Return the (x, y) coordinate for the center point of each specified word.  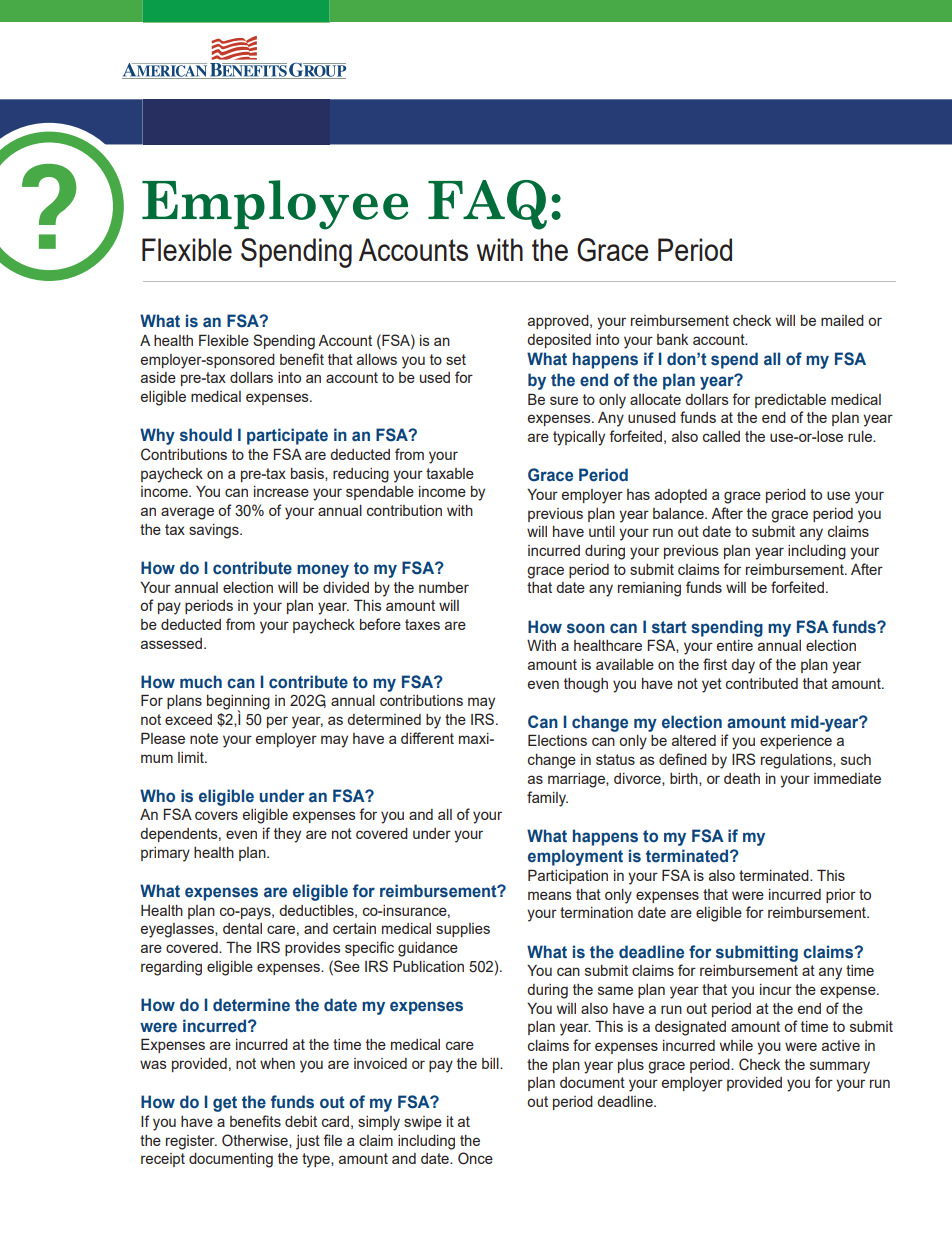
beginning (238, 703)
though (586, 685)
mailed (842, 320)
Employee (275, 205)
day (743, 666)
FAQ (487, 205)
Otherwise (256, 1141)
